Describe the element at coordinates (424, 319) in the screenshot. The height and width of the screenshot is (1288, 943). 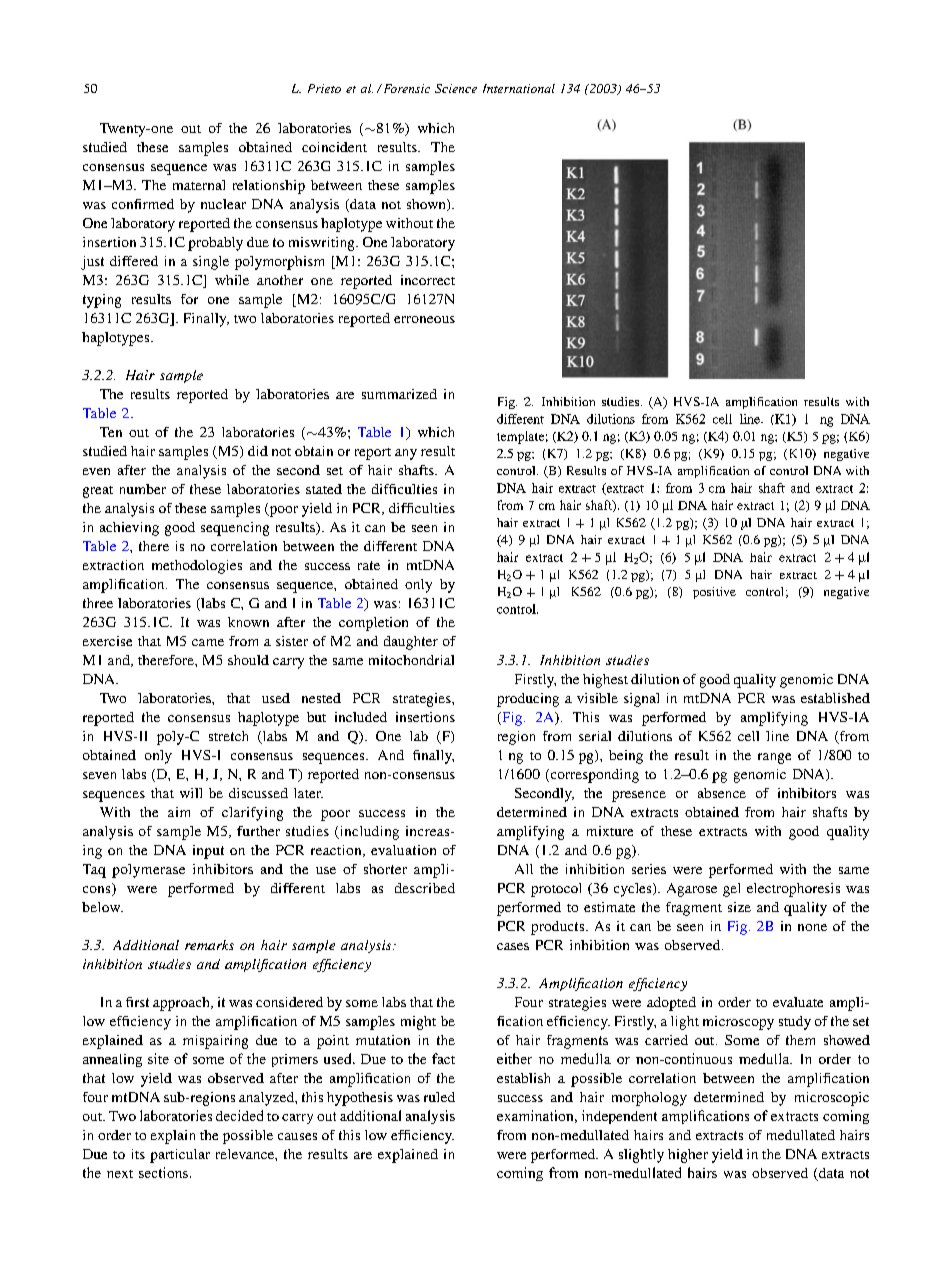
I see `erroneous` at that location.
